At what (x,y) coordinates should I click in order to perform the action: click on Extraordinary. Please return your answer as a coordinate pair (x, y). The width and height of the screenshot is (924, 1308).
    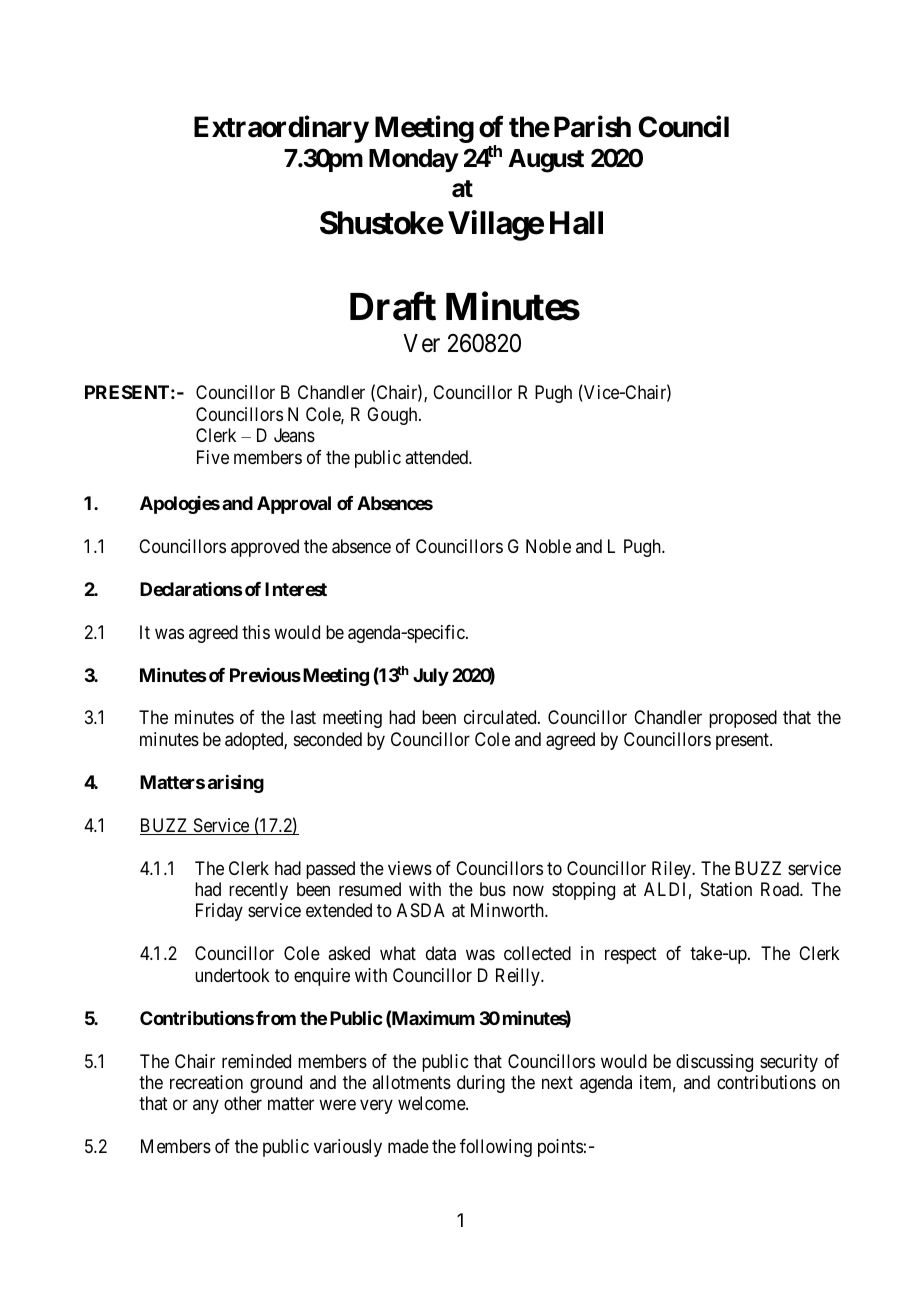
    Looking at the image, I should click on (281, 129).
